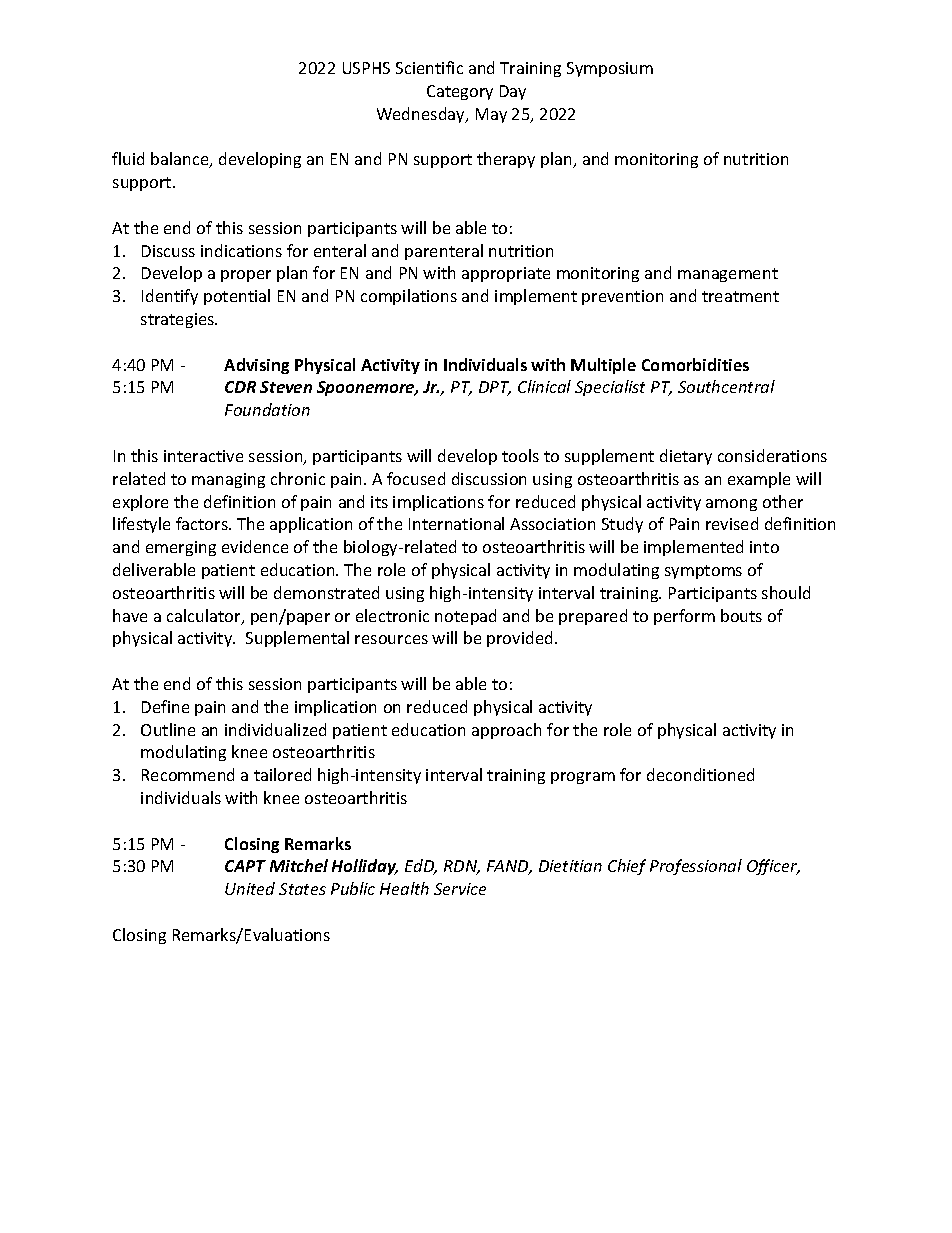 The height and width of the image is (1233, 952). I want to click on perform, so click(684, 617).
